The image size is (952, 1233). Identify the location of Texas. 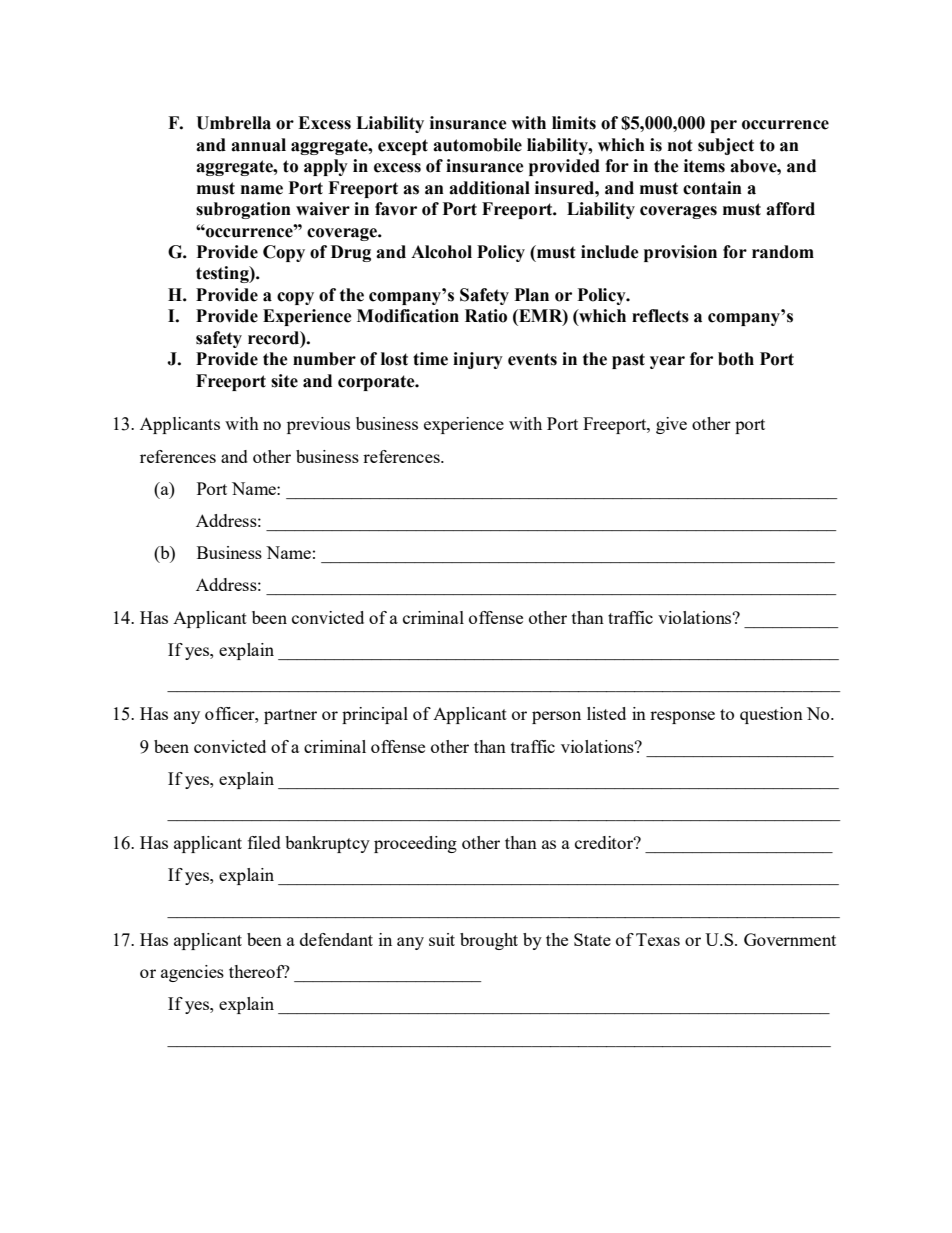
(658, 939).
